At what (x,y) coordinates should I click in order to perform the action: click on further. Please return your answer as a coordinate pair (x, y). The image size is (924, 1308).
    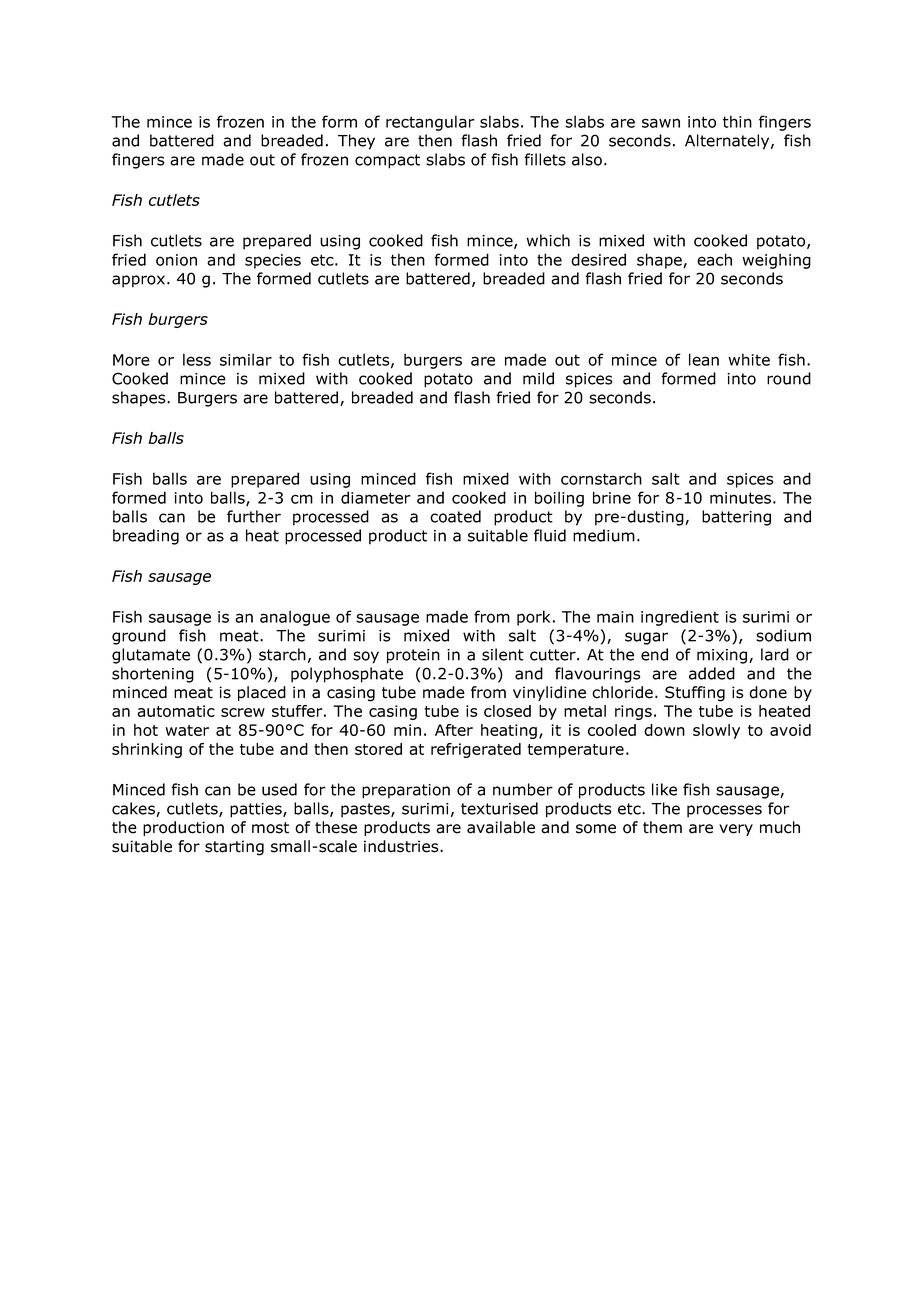
    Looking at the image, I should click on (254, 516).
